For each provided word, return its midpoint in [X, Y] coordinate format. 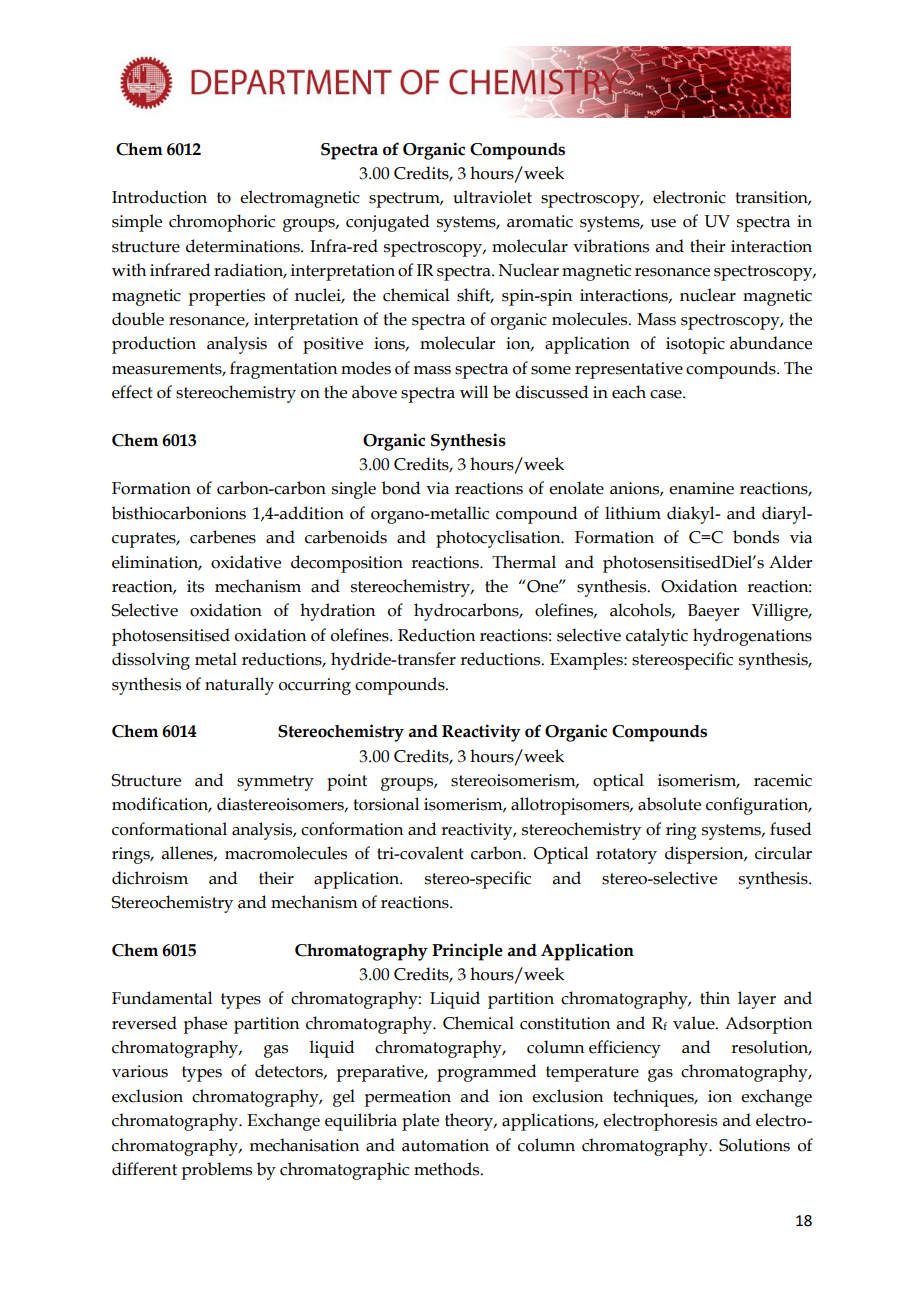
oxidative [246, 562]
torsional [386, 804]
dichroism [150, 878]
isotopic [695, 345]
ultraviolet [492, 197]
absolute [669, 804]
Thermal [524, 562]
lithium [633, 513]
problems [216, 1171]
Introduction [159, 197]
